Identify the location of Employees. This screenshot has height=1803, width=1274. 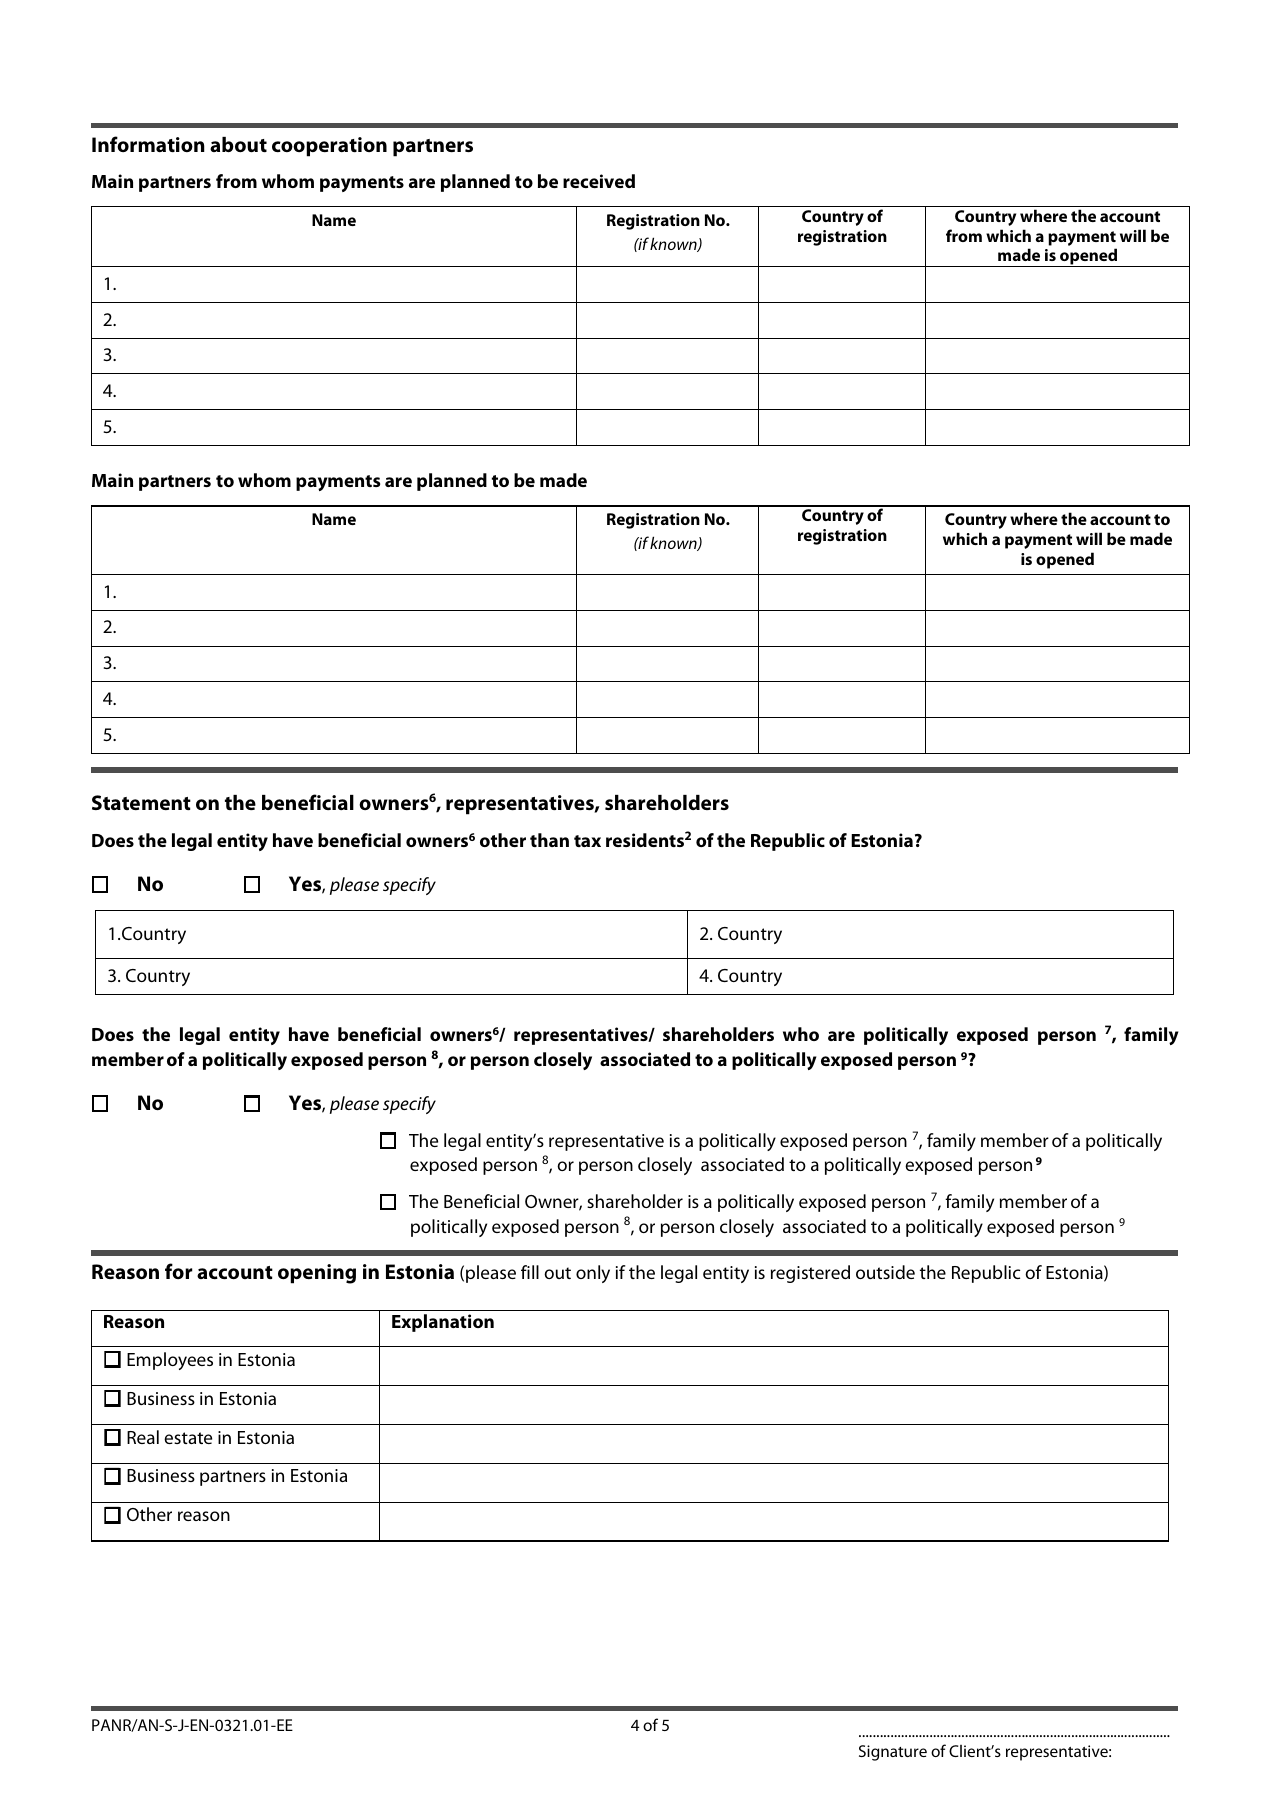
(170, 1361).
